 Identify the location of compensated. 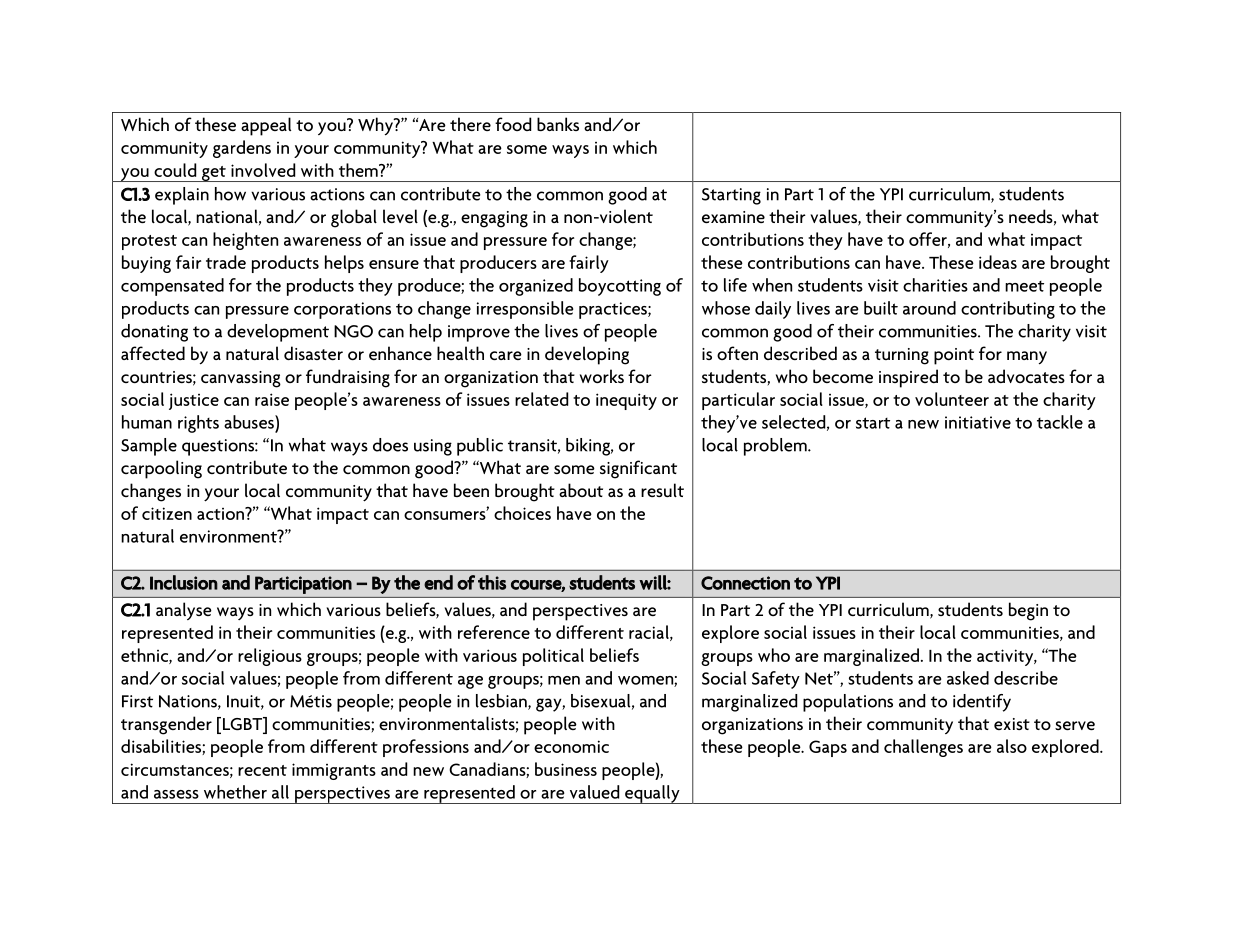
(172, 287).
